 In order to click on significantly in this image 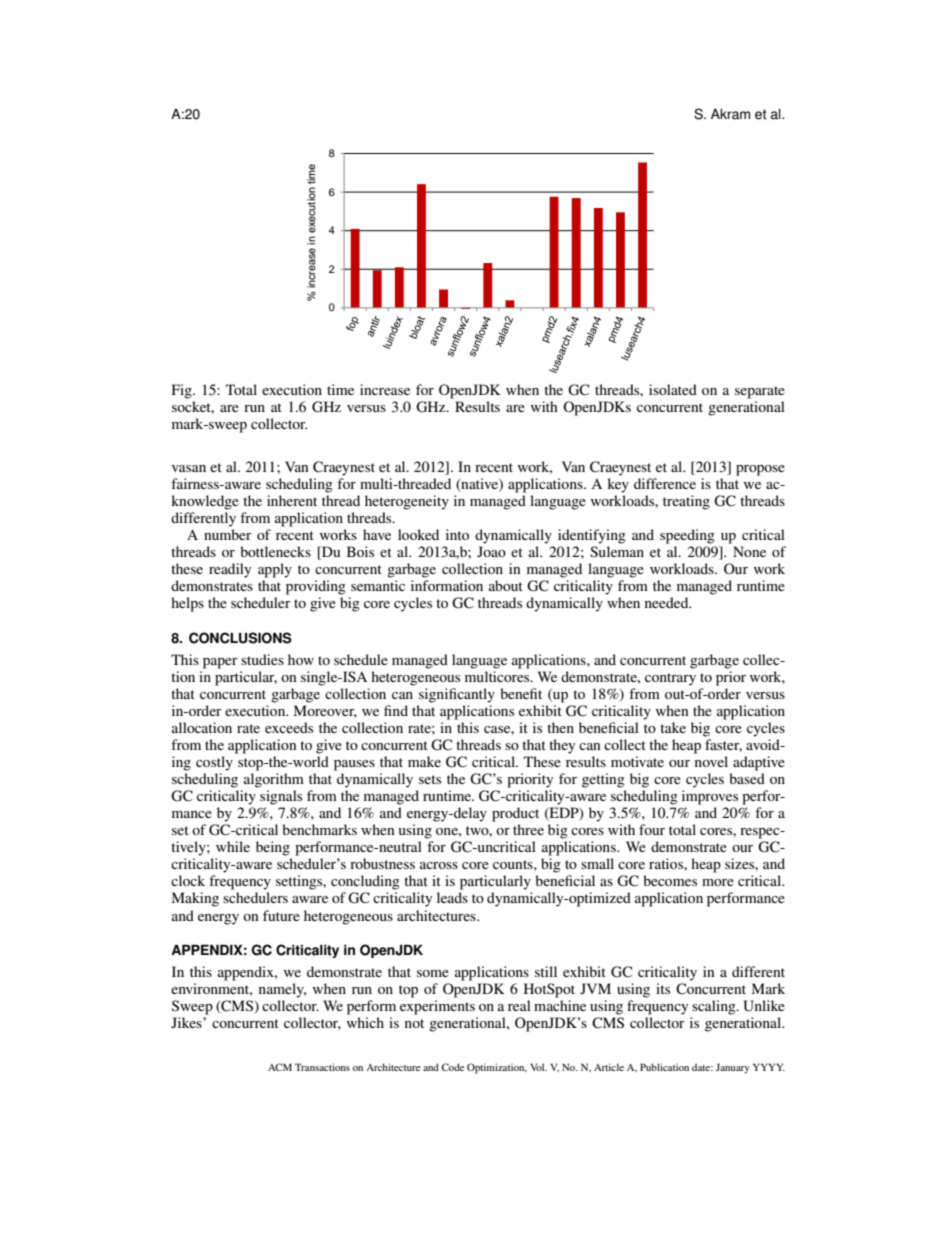, I will do `click(457, 695)`.
